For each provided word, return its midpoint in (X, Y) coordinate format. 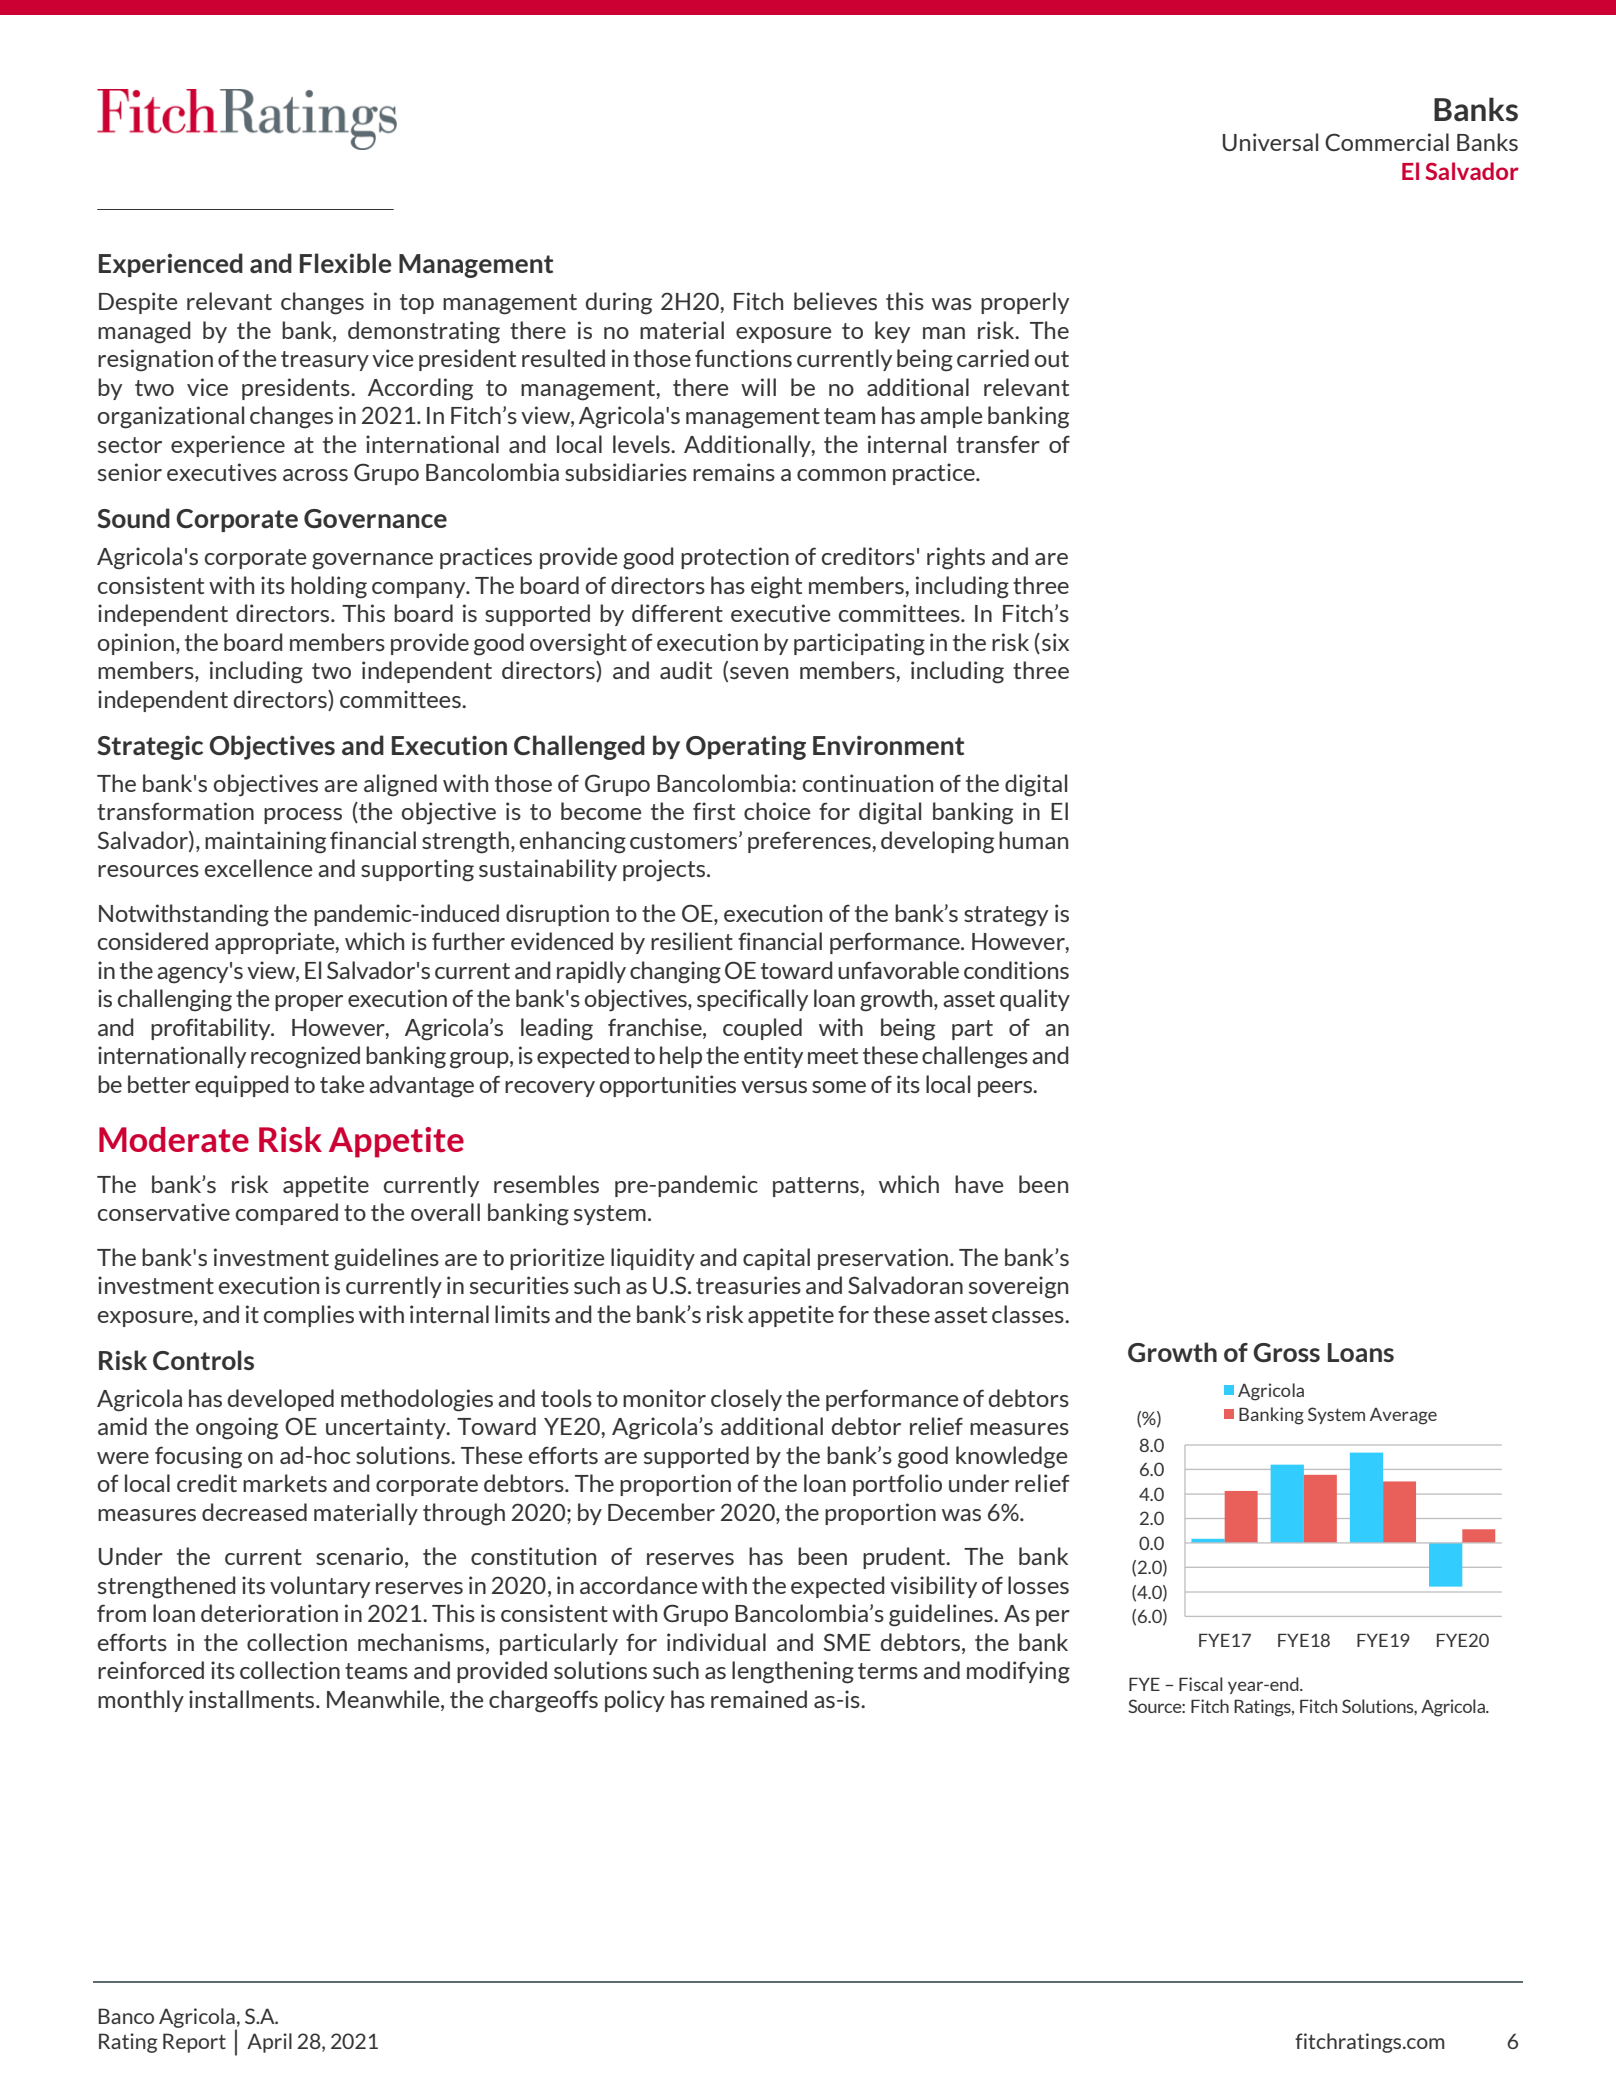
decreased (254, 1512)
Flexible (345, 263)
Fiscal (1201, 1684)
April (269, 2043)
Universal (1270, 142)
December (661, 1512)
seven (759, 673)
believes (835, 301)
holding (329, 587)
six (1055, 642)
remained (759, 1699)
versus (774, 1087)
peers (1006, 1089)
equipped (242, 1086)
